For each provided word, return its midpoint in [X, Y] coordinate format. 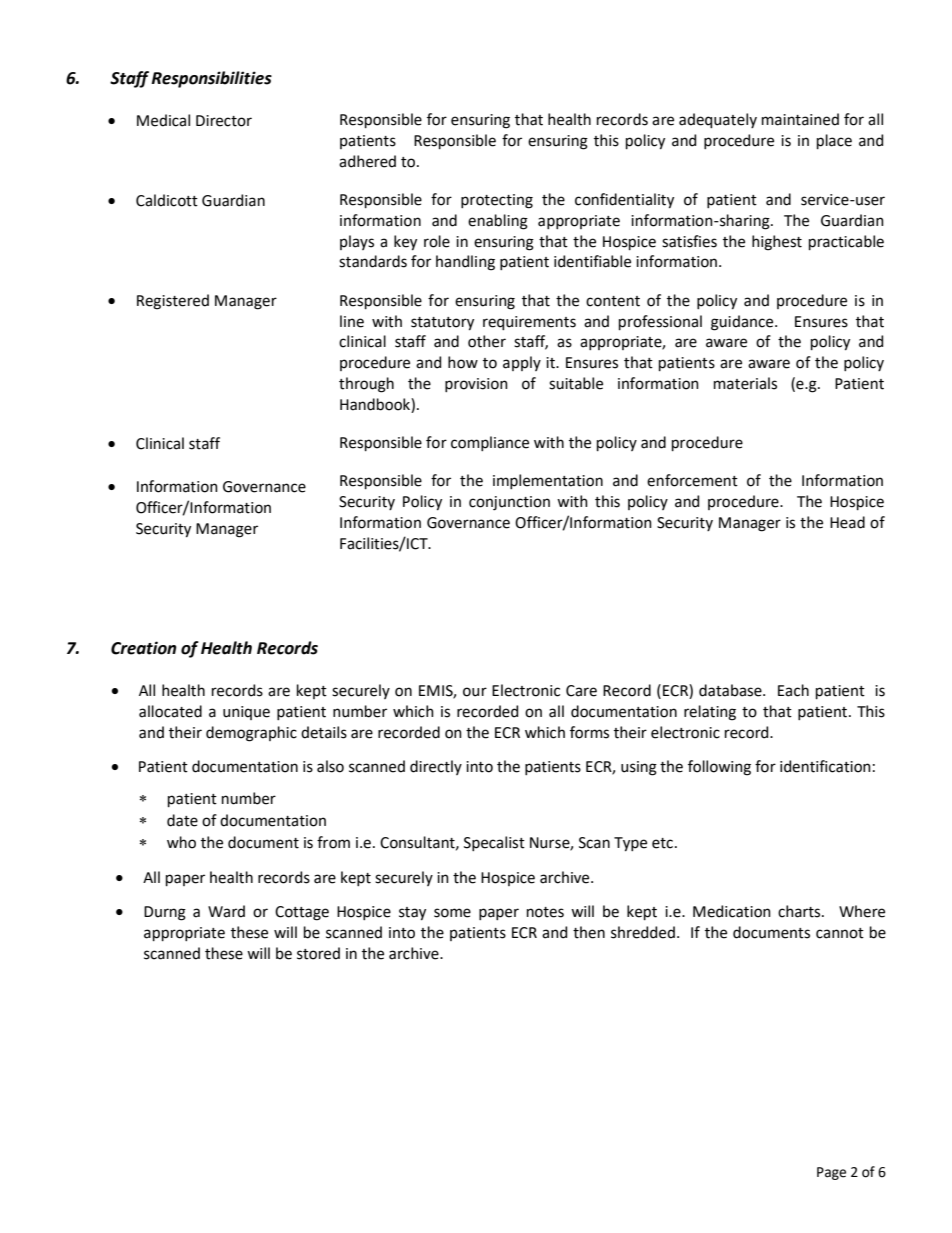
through [366, 385]
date [182, 820]
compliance [490, 443]
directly [436, 767]
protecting [497, 201]
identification [825, 766]
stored [318, 953]
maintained [800, 119]
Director [224, 121]
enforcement [692, 480]
